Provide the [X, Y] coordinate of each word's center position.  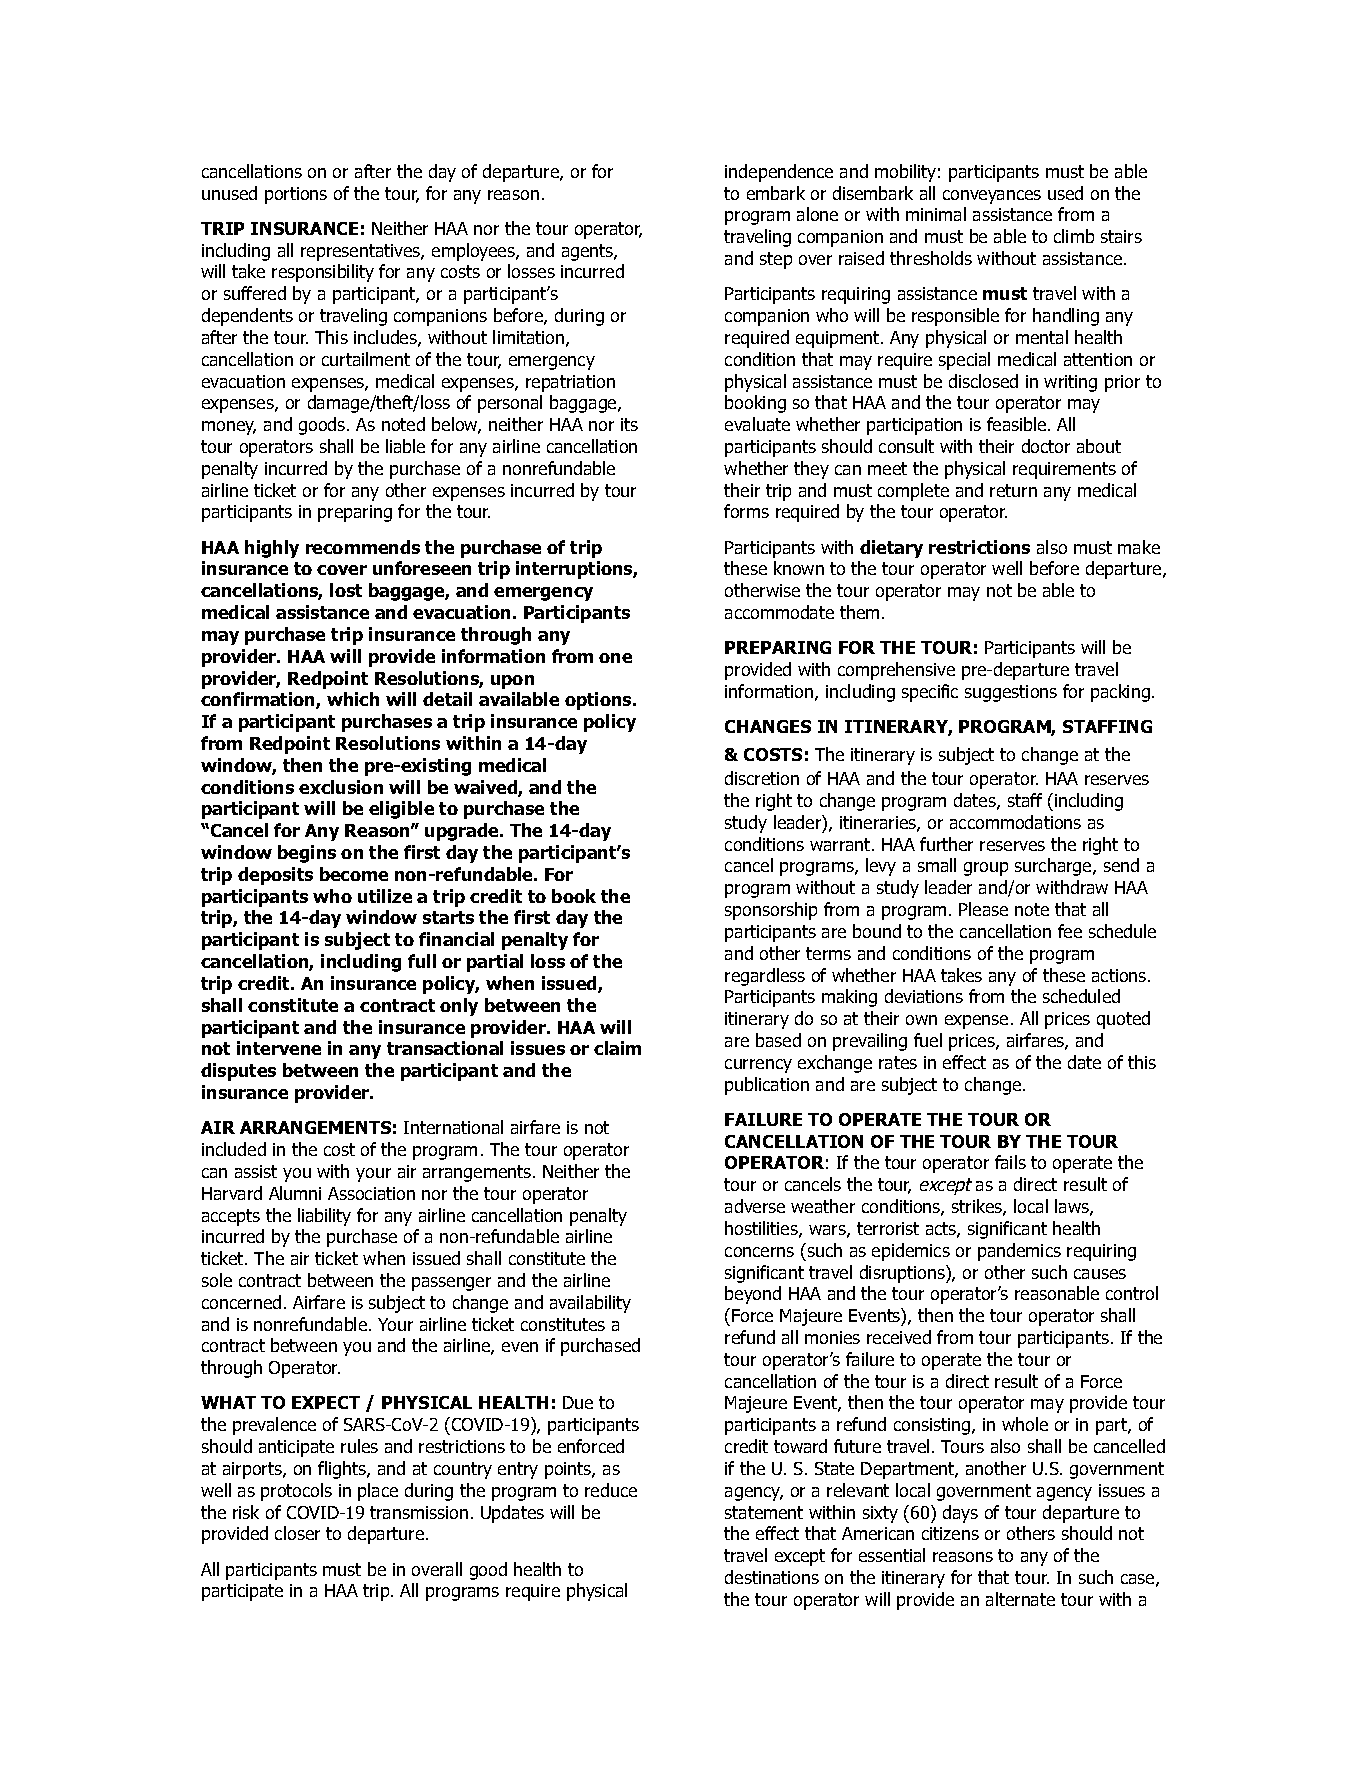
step [776, 260]
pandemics [1019, 1252]
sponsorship [771, 911]
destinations [772, 1577]
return [1013, 490]
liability [324, 1217]
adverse [755, 1206]
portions [296, 195]
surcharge [1054, 867]
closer [297, 1533]
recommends [363, 547]
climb [1074, 236]
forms [746, 511]
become [354, 874]
